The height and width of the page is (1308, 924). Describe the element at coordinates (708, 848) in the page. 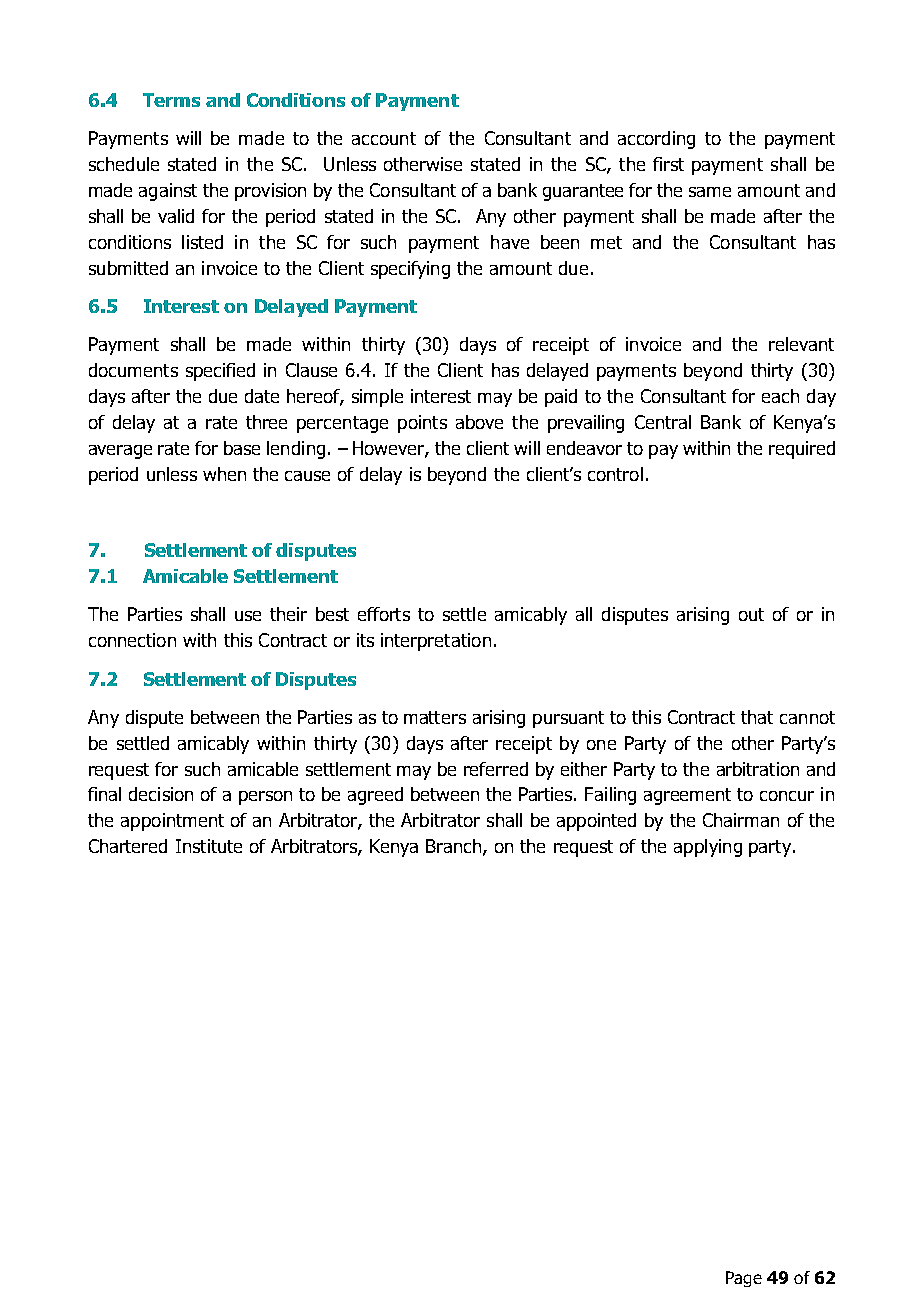

I see `applying` at that location.
